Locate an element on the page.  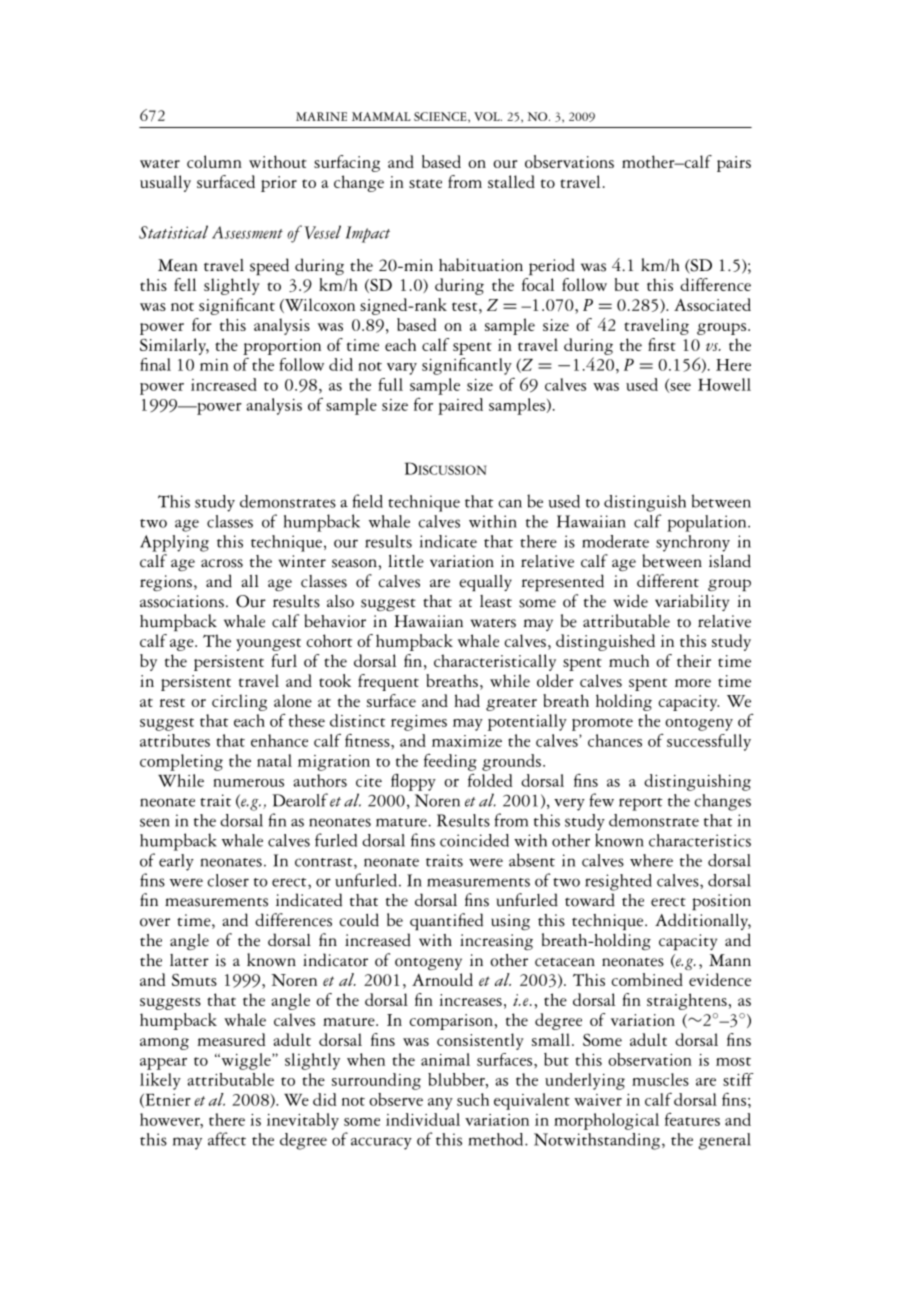
least is located at coordinates (496, 601).
